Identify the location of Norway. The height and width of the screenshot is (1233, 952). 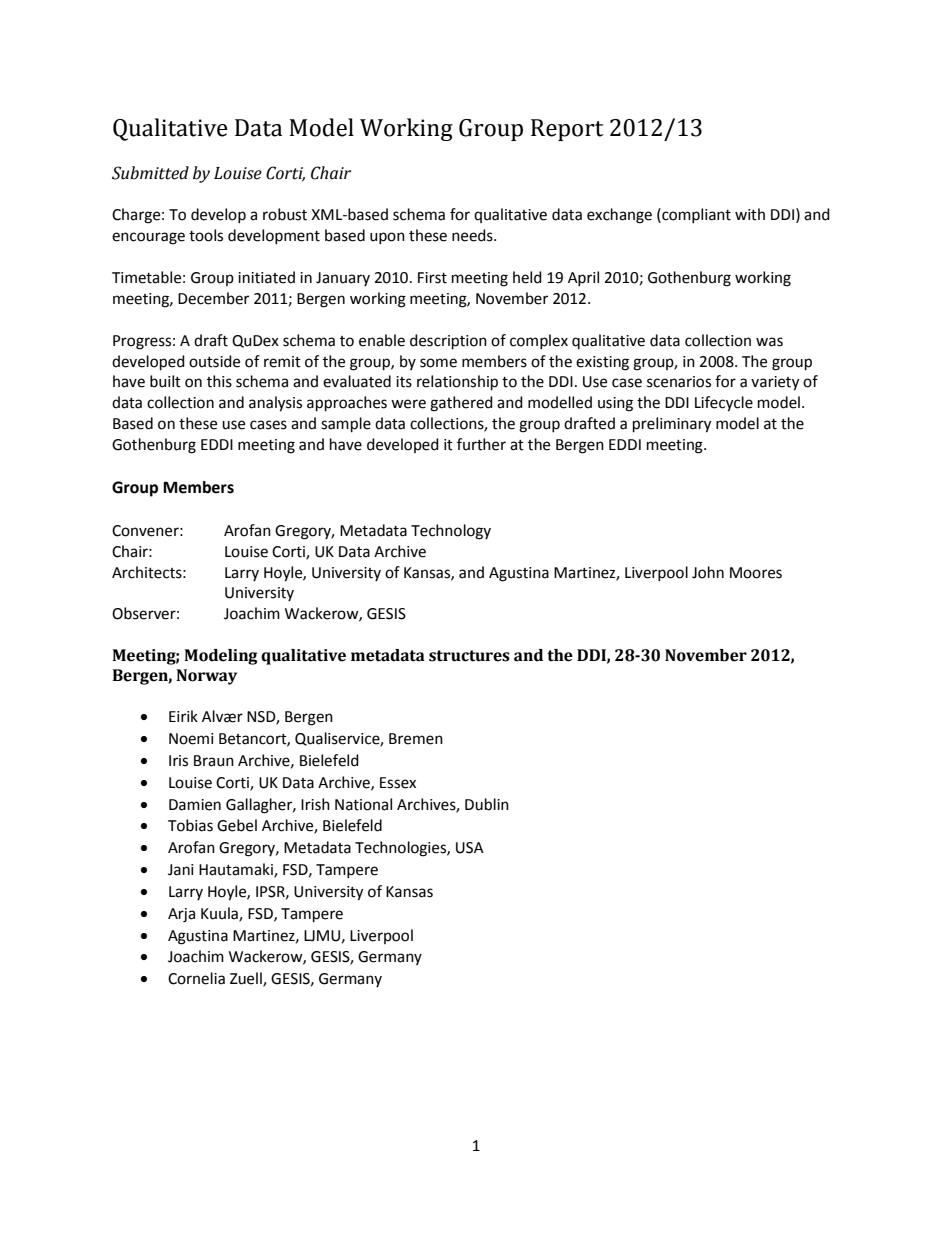
(206, 677).
